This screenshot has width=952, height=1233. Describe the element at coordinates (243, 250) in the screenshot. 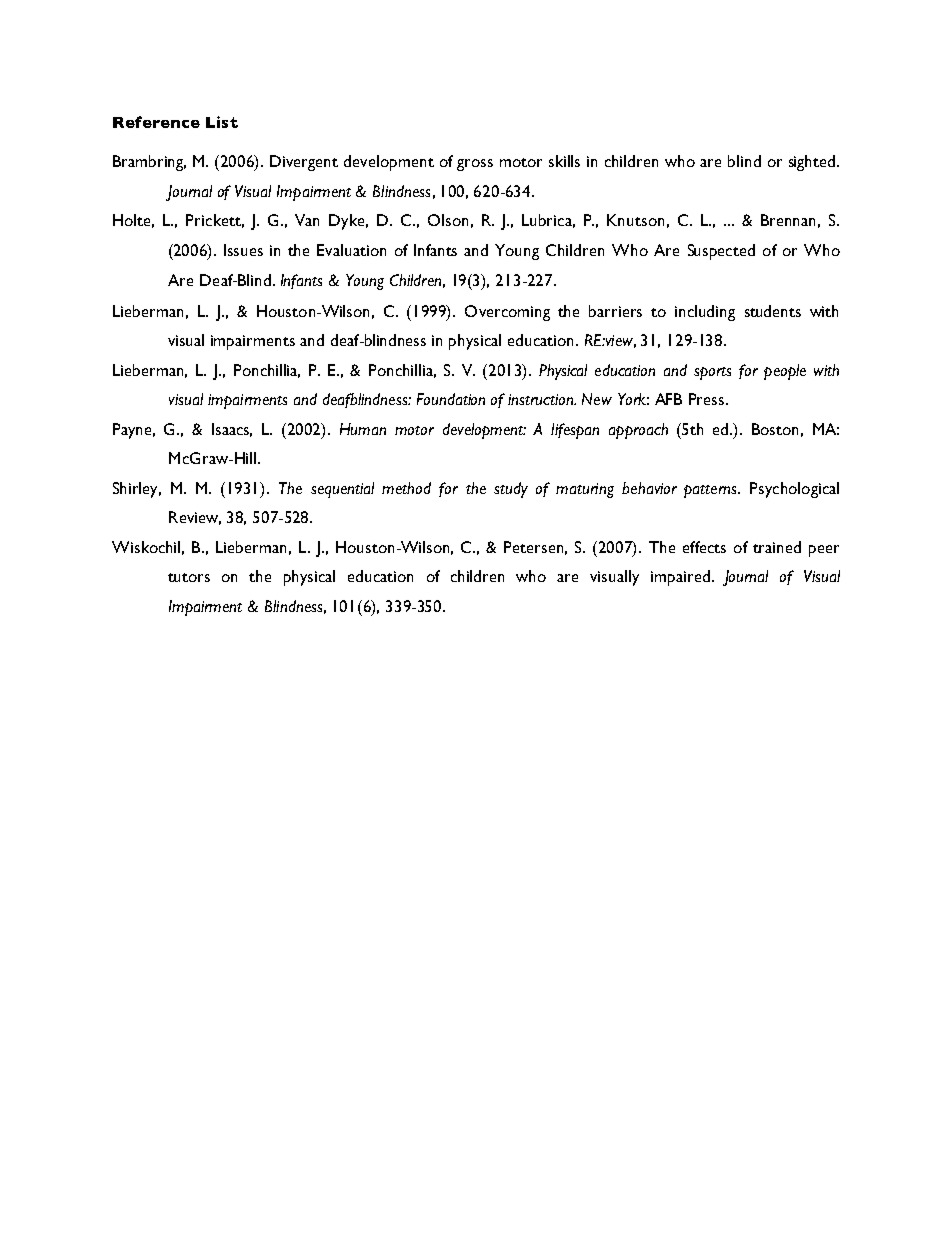

I see `Issues` at that location.
